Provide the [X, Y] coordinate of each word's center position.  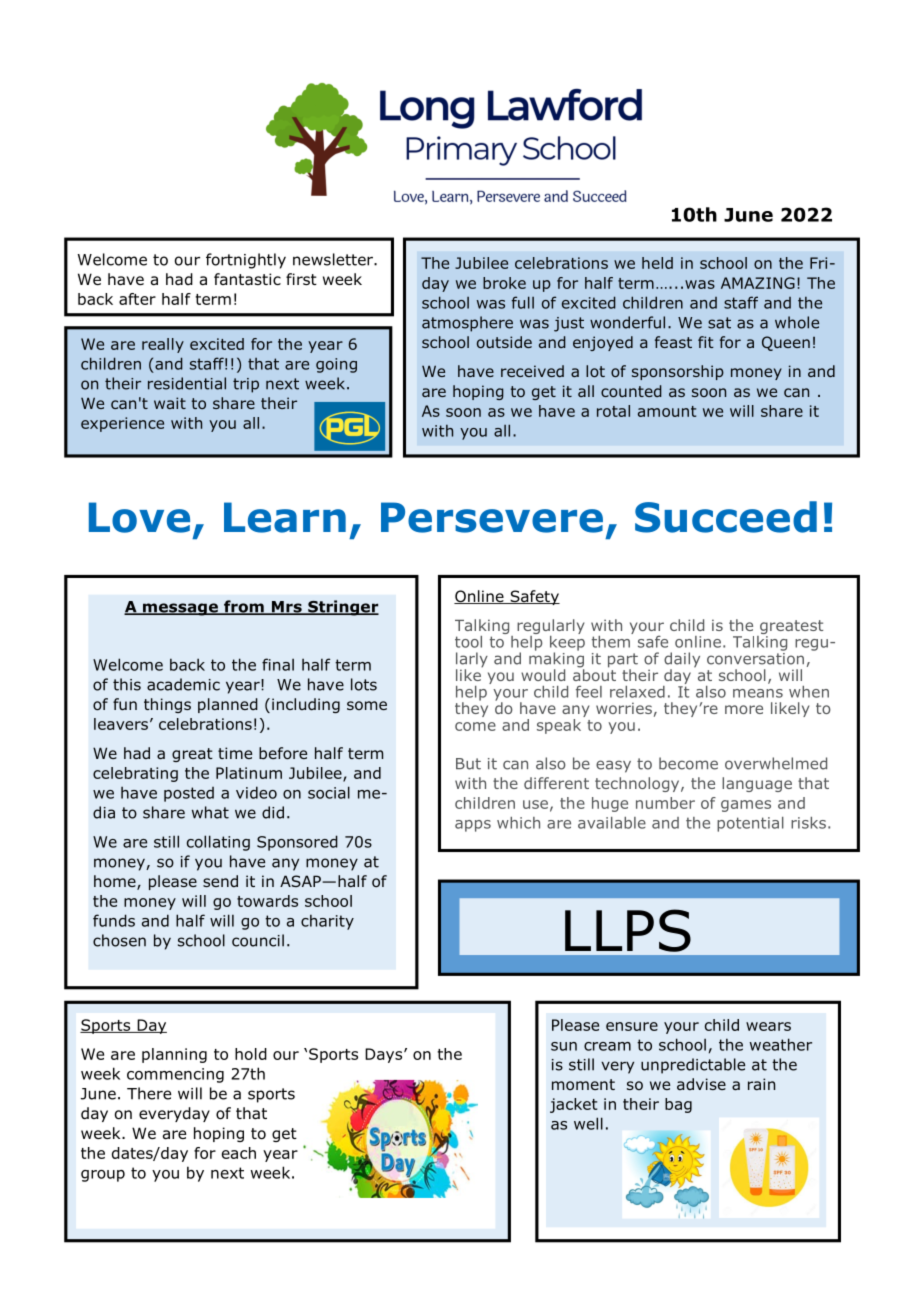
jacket [573, 1105]
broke [504, 283]
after [137, 299]
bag [678, 1105]
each [239, 1153]
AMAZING [758, 283]
